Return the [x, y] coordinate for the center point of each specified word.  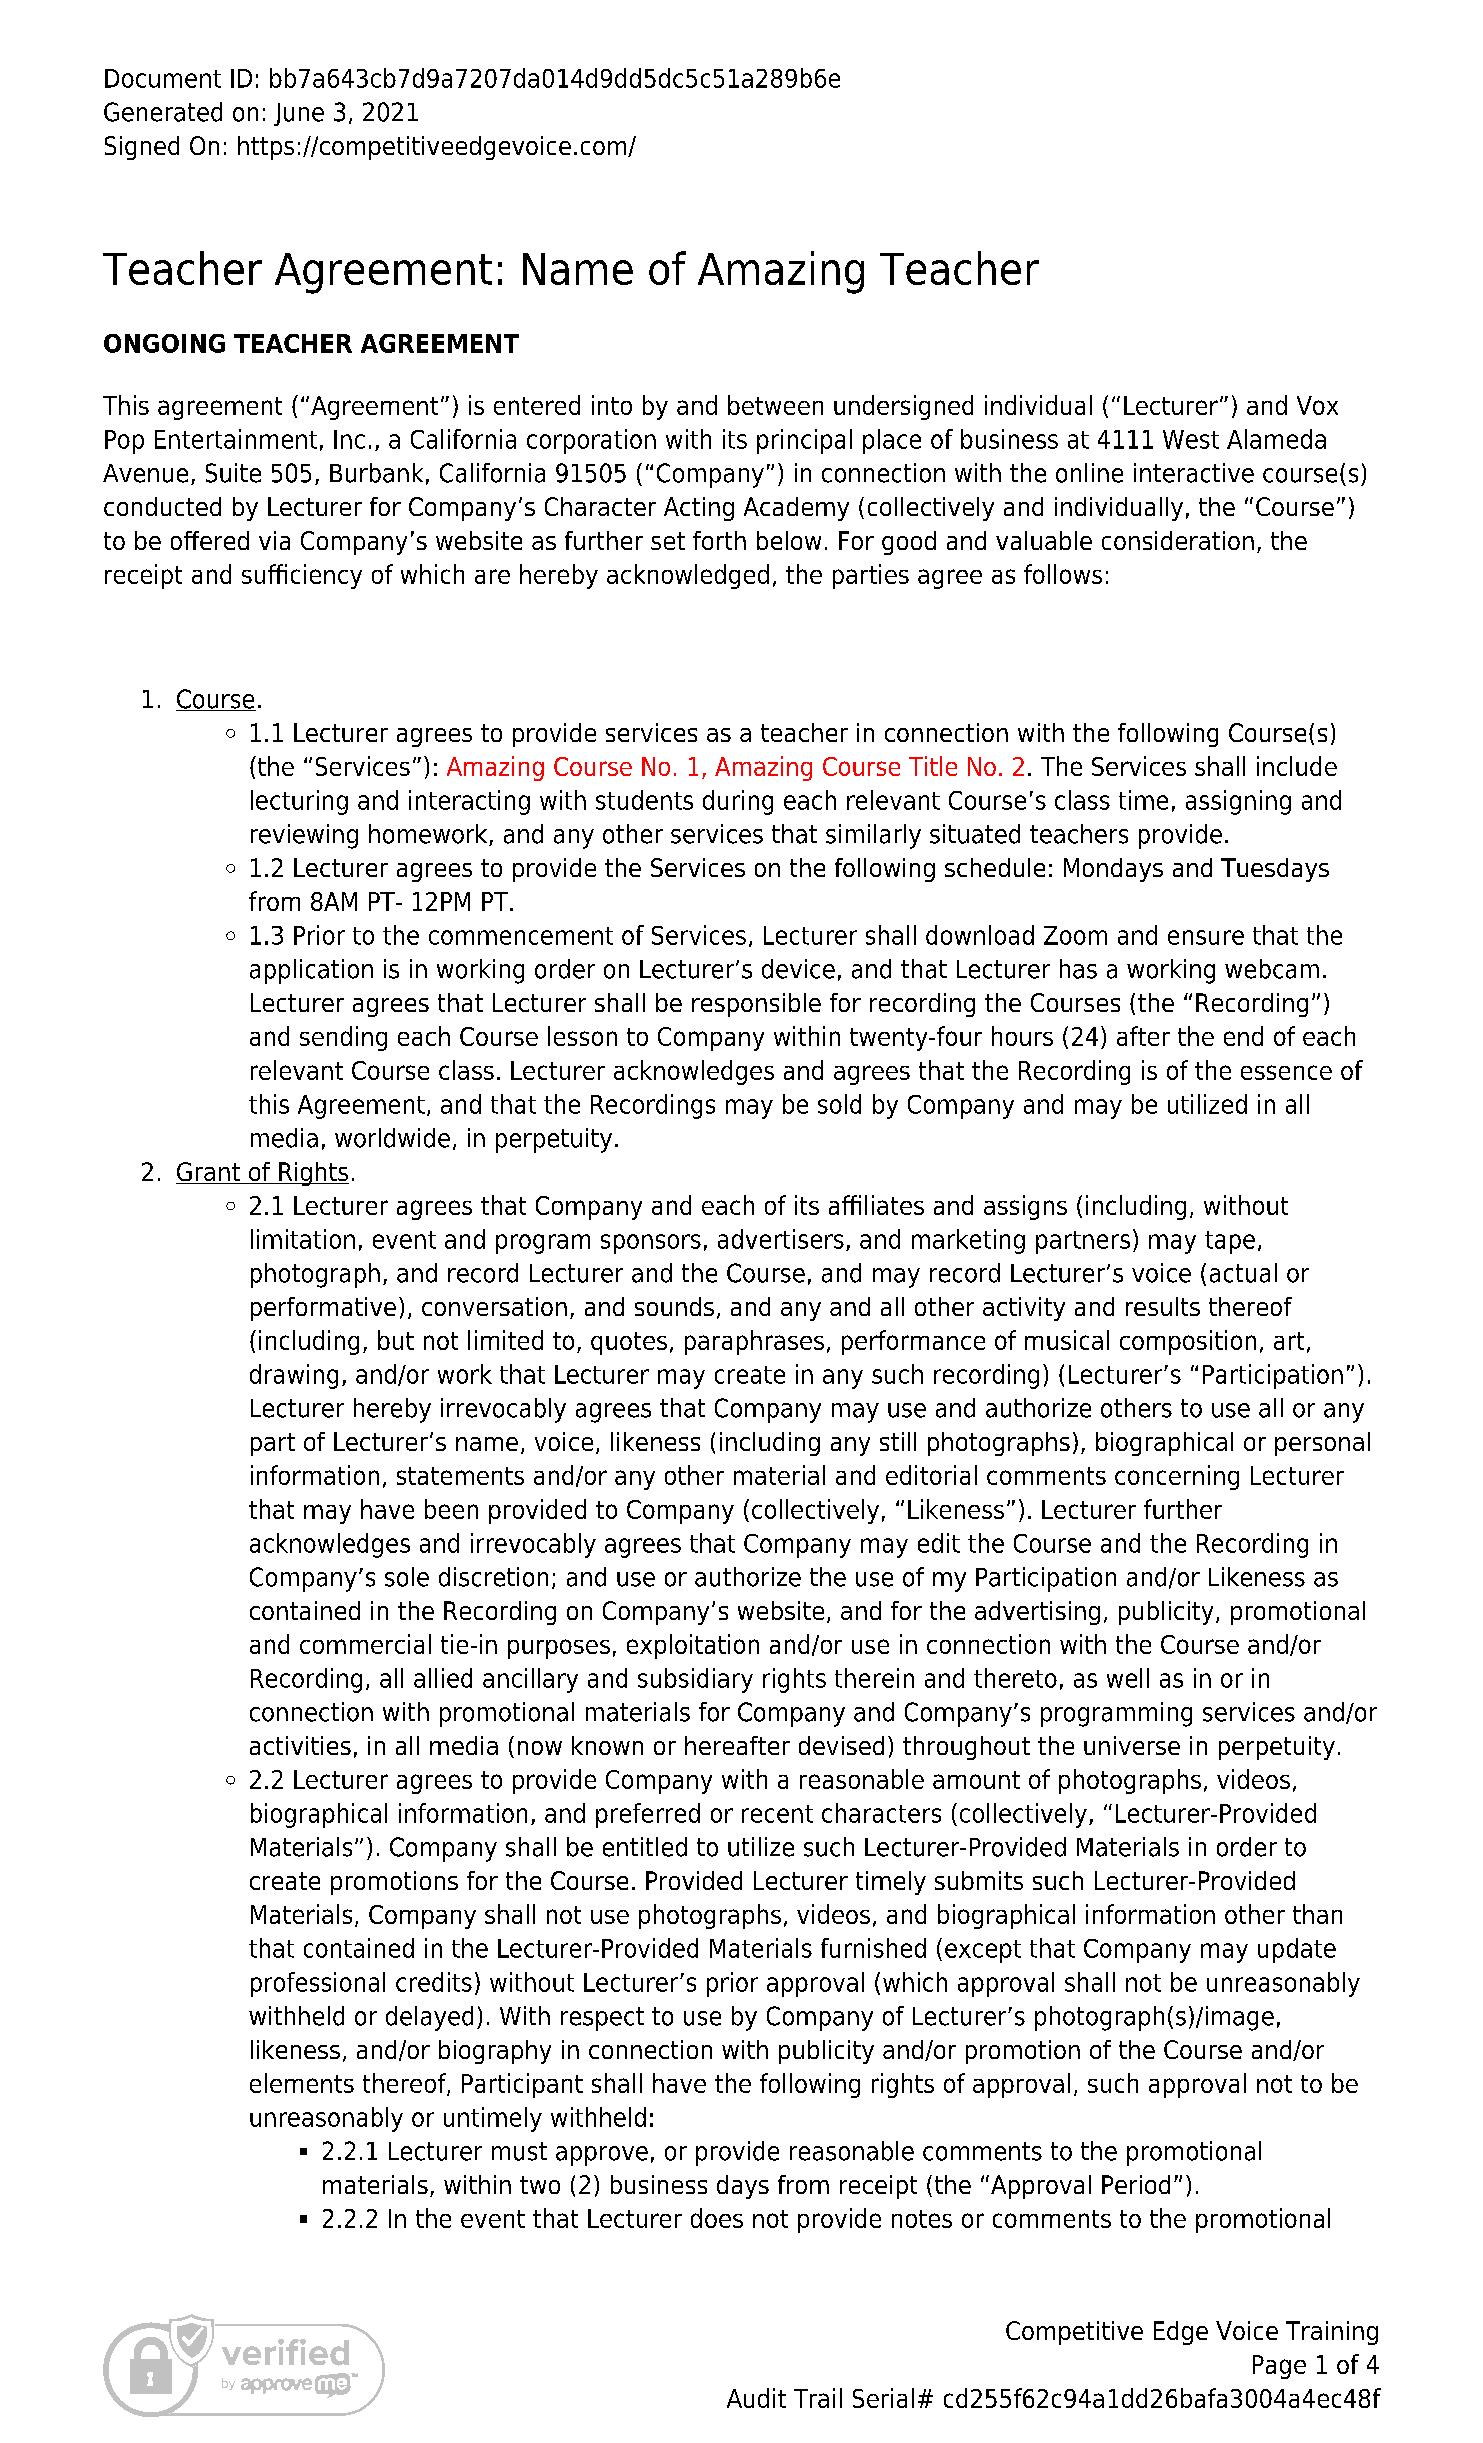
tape [1230, 1242]
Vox [1317, 405]
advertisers [781, 1239]
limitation [303, 1239]
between [775, 405]
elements [302, 2083]
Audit [756, 2398]
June [299, 114]
